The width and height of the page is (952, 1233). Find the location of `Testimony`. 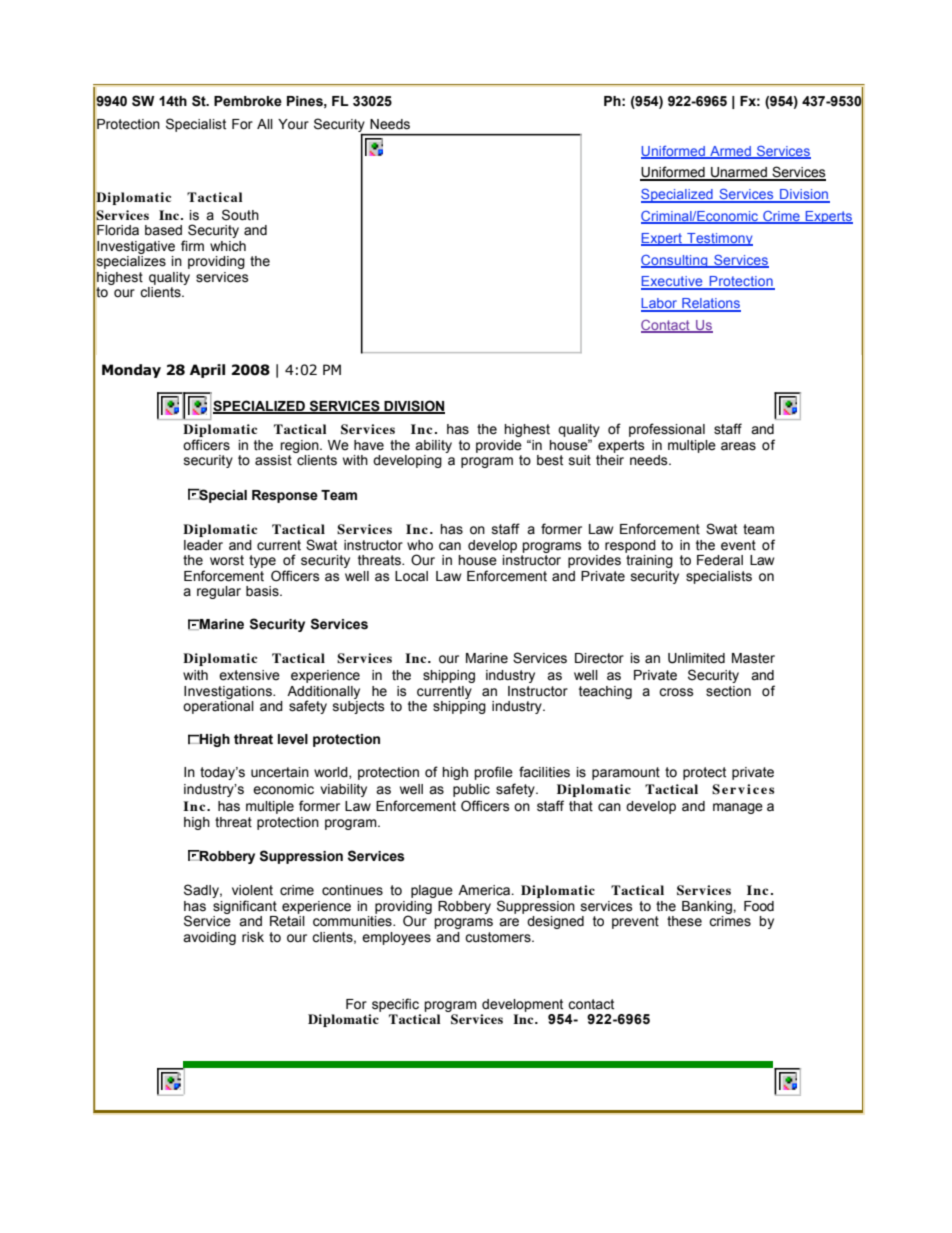

Testimony is located at coordinates (719, 239).
